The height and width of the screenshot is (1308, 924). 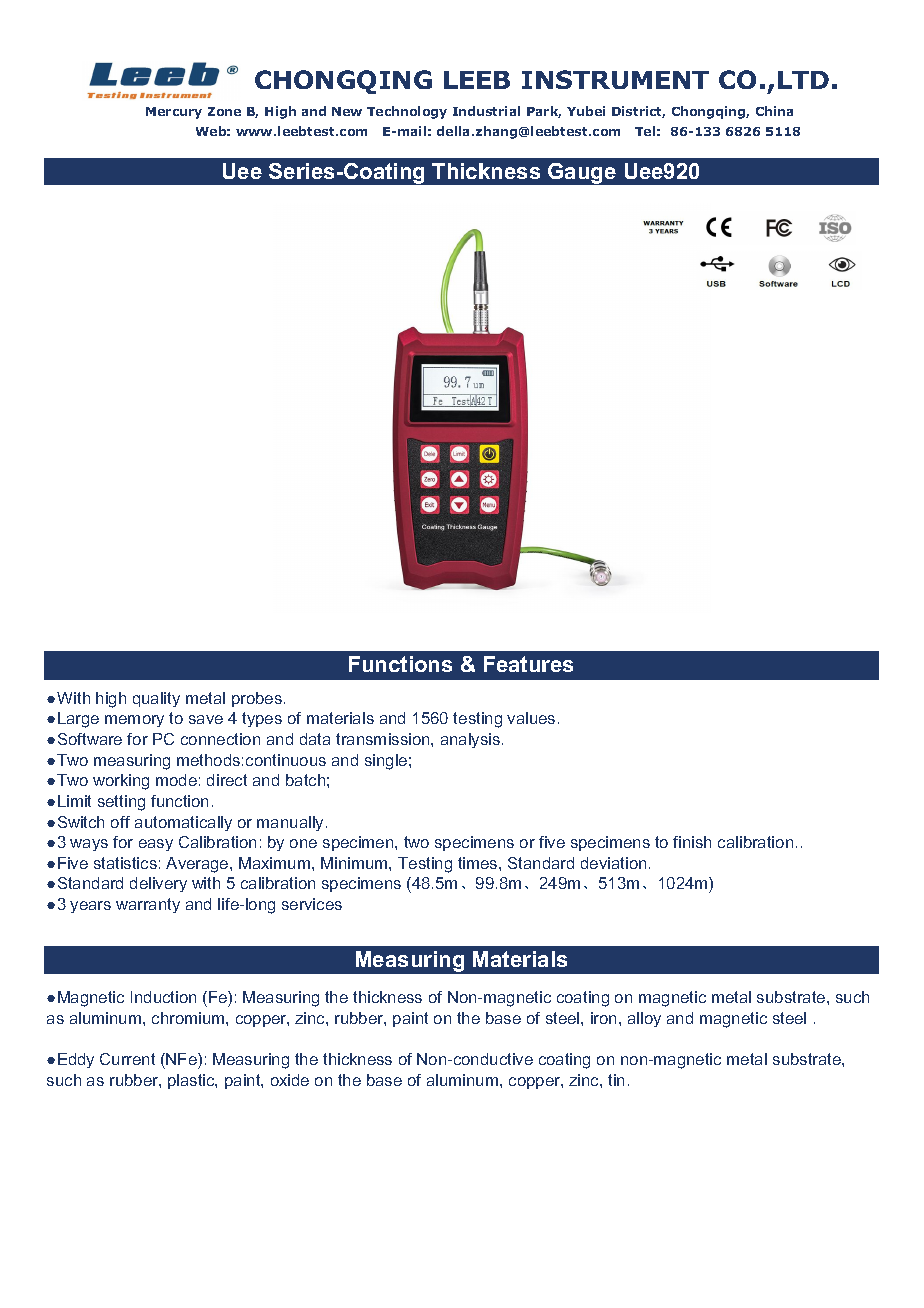 What do you see at coordinates (528, 664) in the screenshot?
I see `Features` at bounding box center [528, 664].
